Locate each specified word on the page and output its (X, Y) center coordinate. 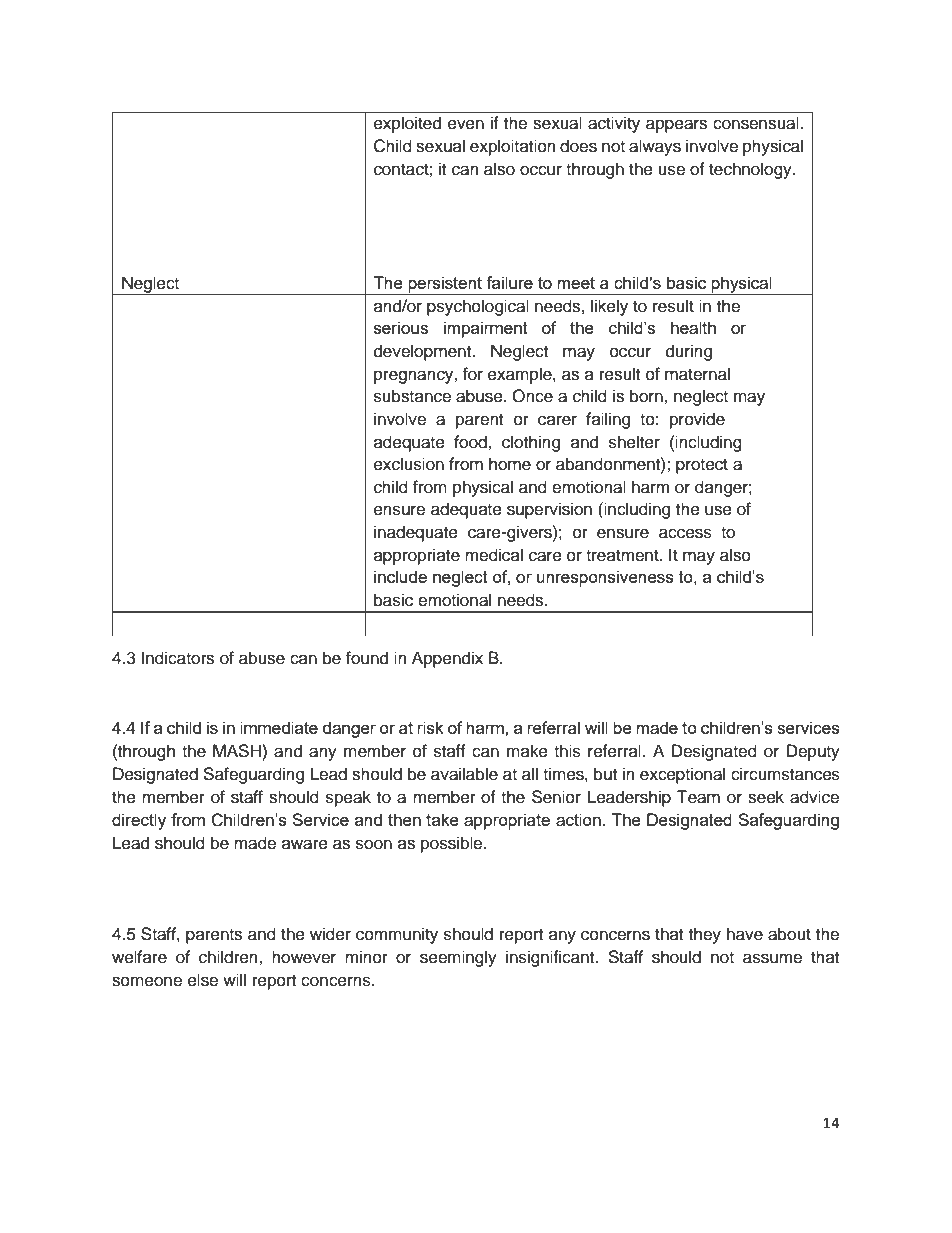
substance (412, 396)
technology (751, 170)
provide (697, 420)
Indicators (177, 658)
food (471, 442)
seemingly (458, 958)
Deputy (813, 752)
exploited (407, 124)
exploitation (513, 147)
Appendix (447, 659)
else (203, 980)
